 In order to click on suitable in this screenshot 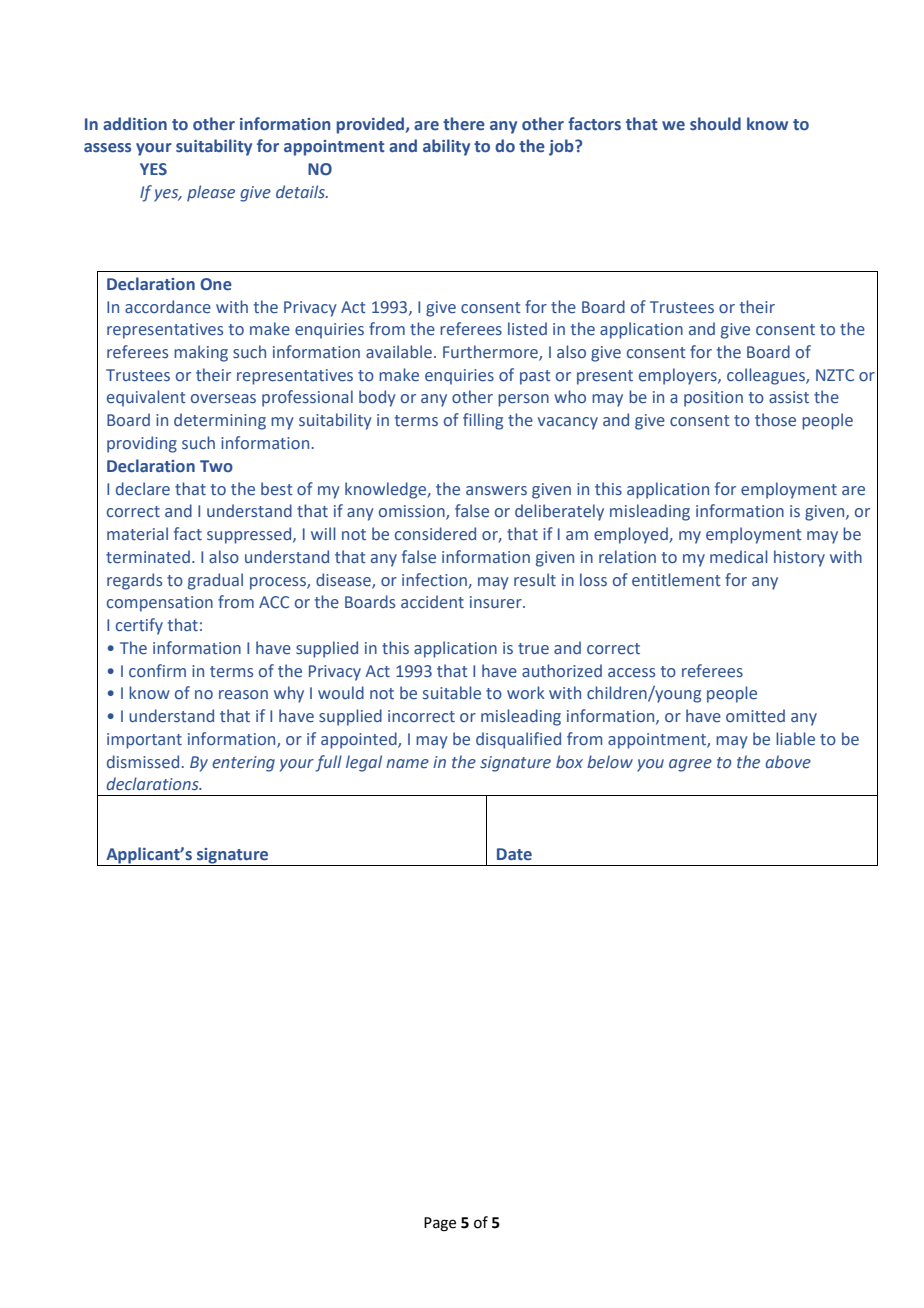, I will do `click(452, 693)`.
